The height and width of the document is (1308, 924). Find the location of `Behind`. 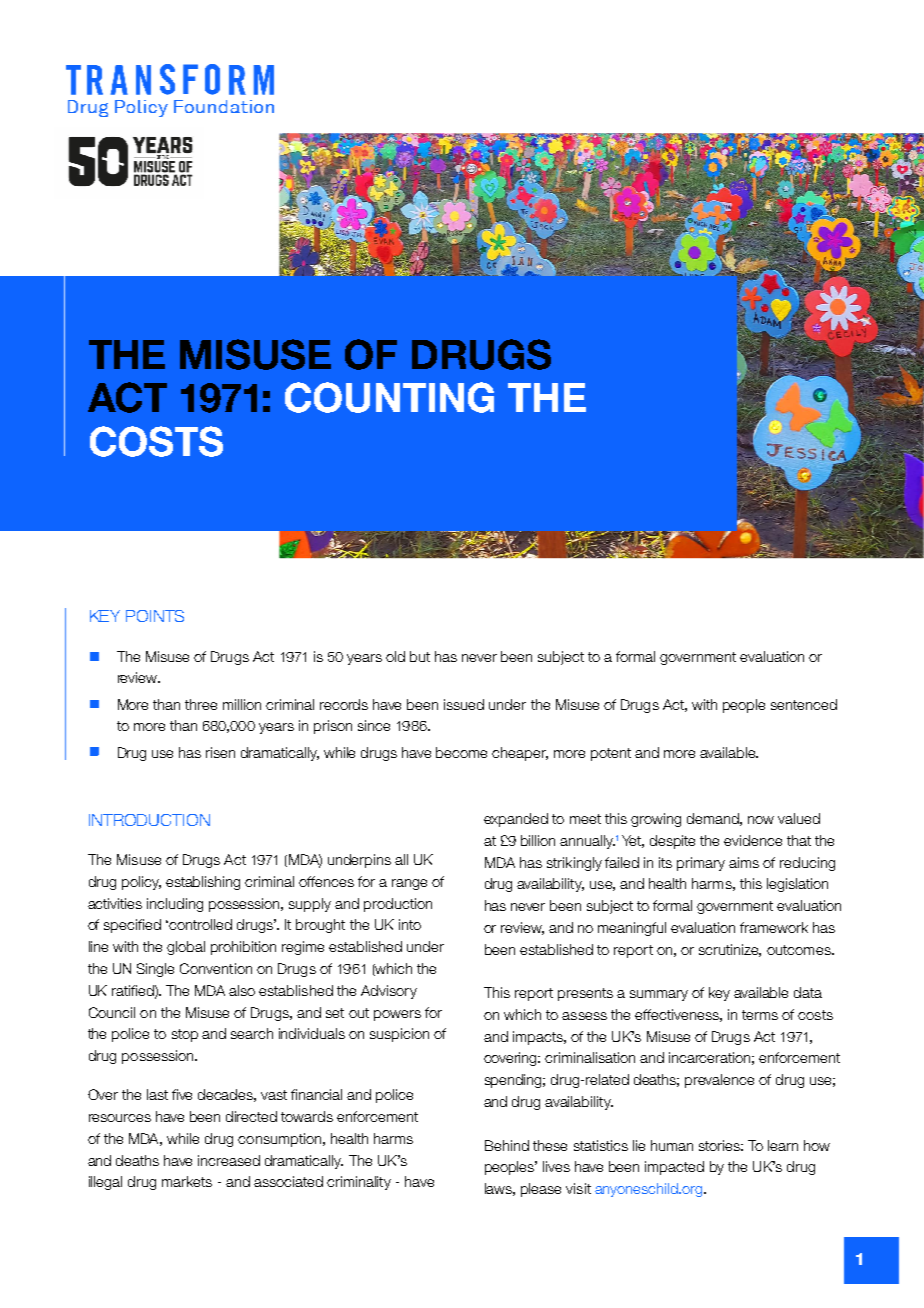

Behind is located at coordinates (507, 1145).
